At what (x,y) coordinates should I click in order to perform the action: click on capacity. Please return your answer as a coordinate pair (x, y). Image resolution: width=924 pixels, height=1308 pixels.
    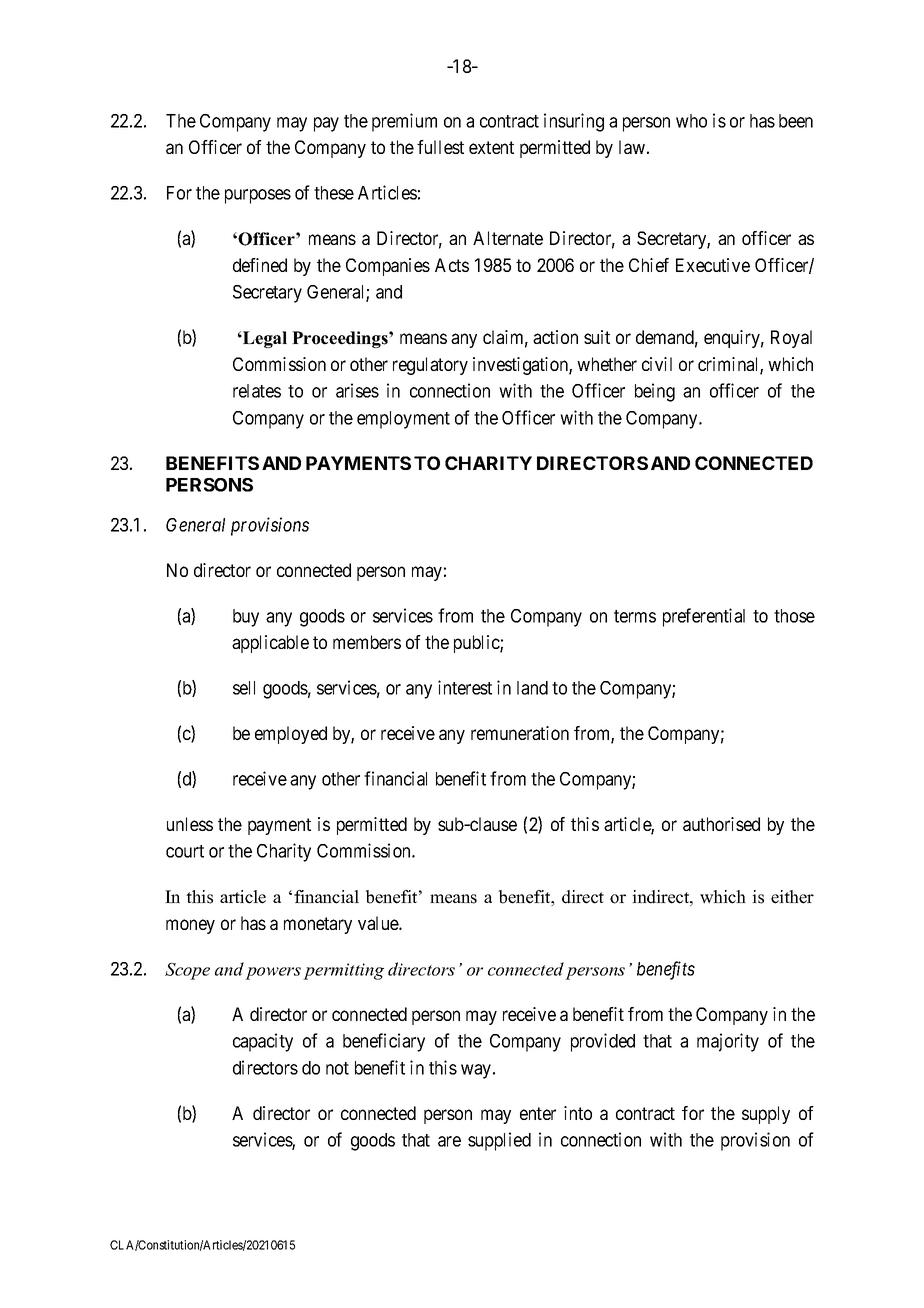
    Looking at the image, I should click on (263, 1042).
